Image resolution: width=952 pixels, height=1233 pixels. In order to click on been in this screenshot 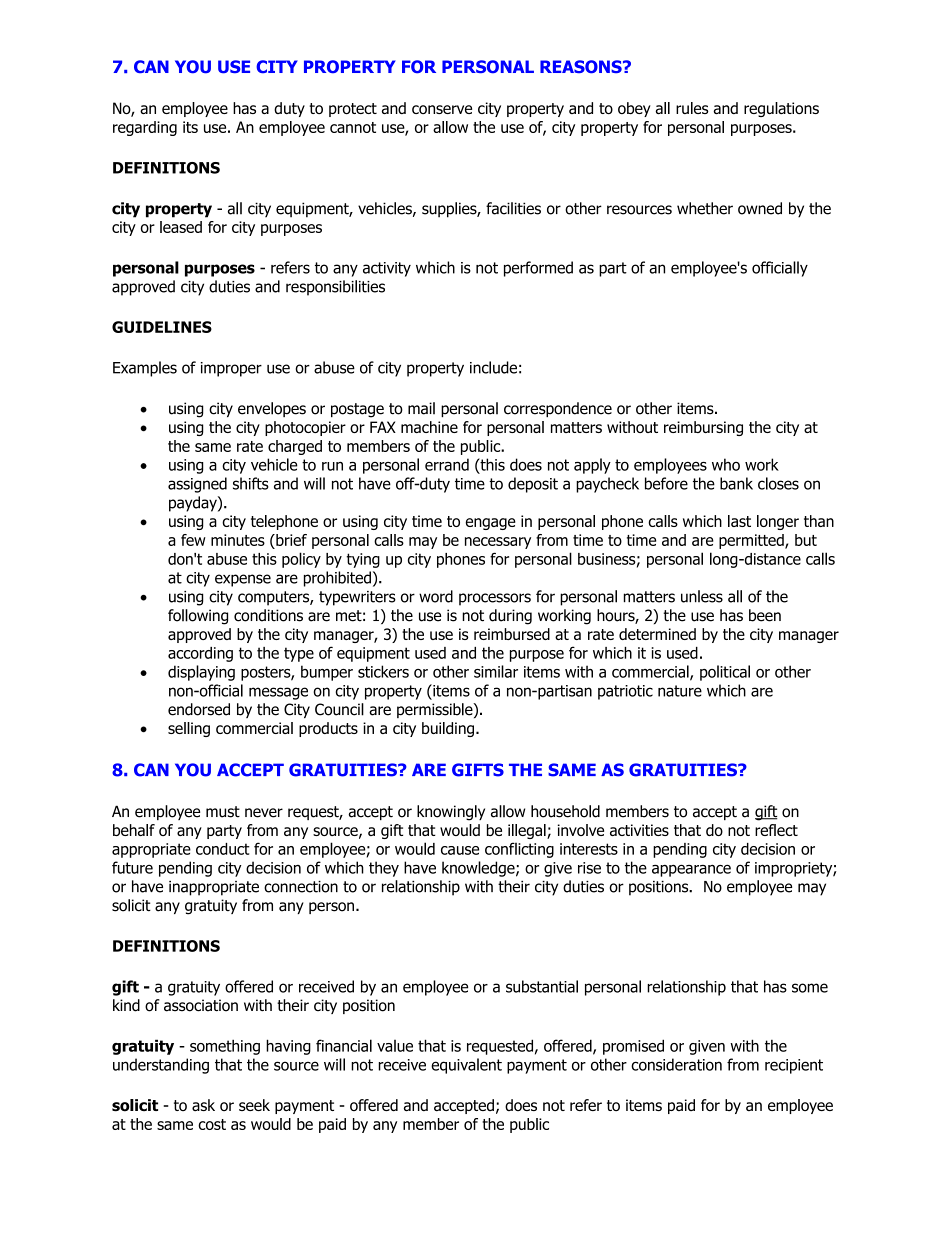, I will do `click(765, 615)`.
